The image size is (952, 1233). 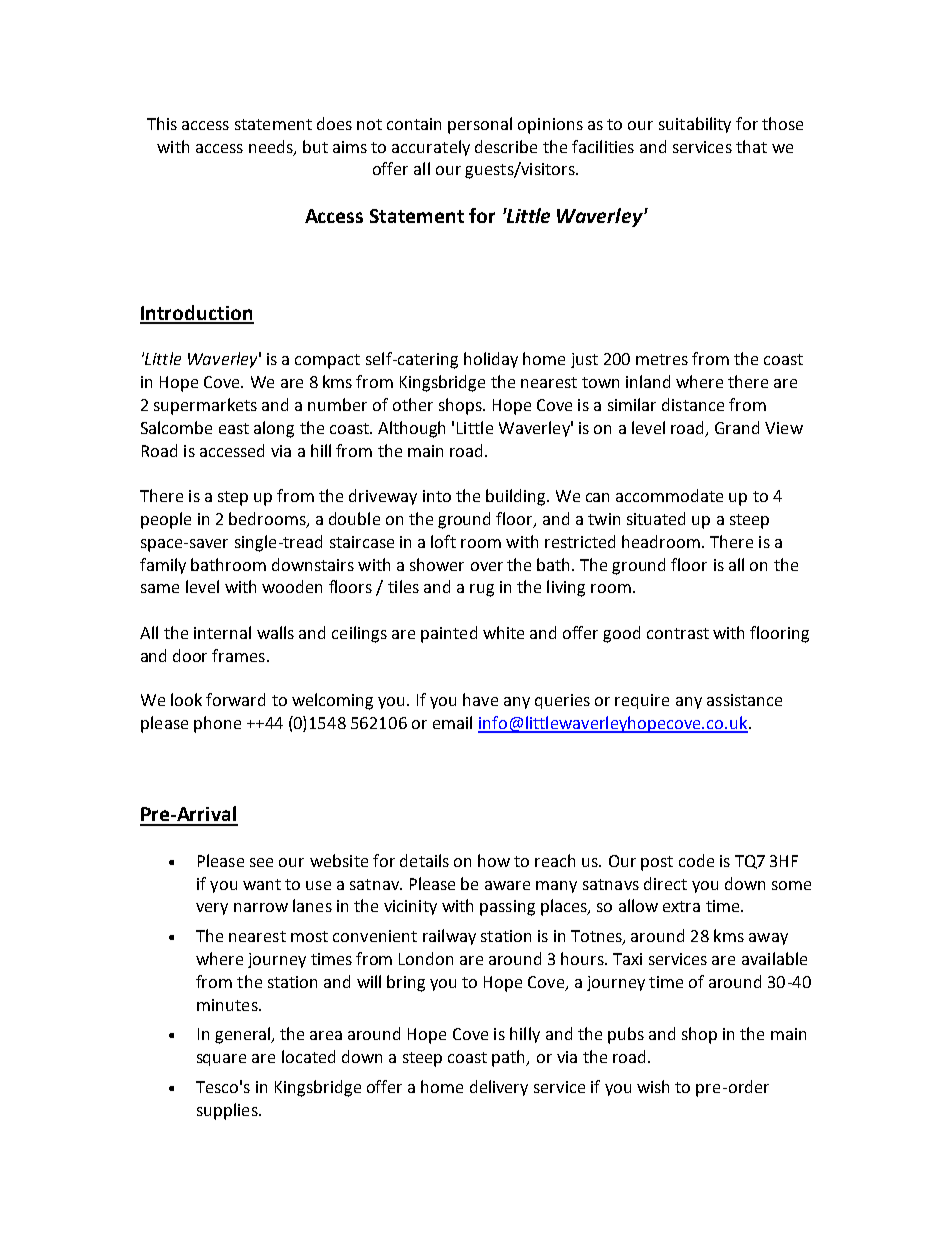 I want to click on holiday, so click(x=491, y=360).
